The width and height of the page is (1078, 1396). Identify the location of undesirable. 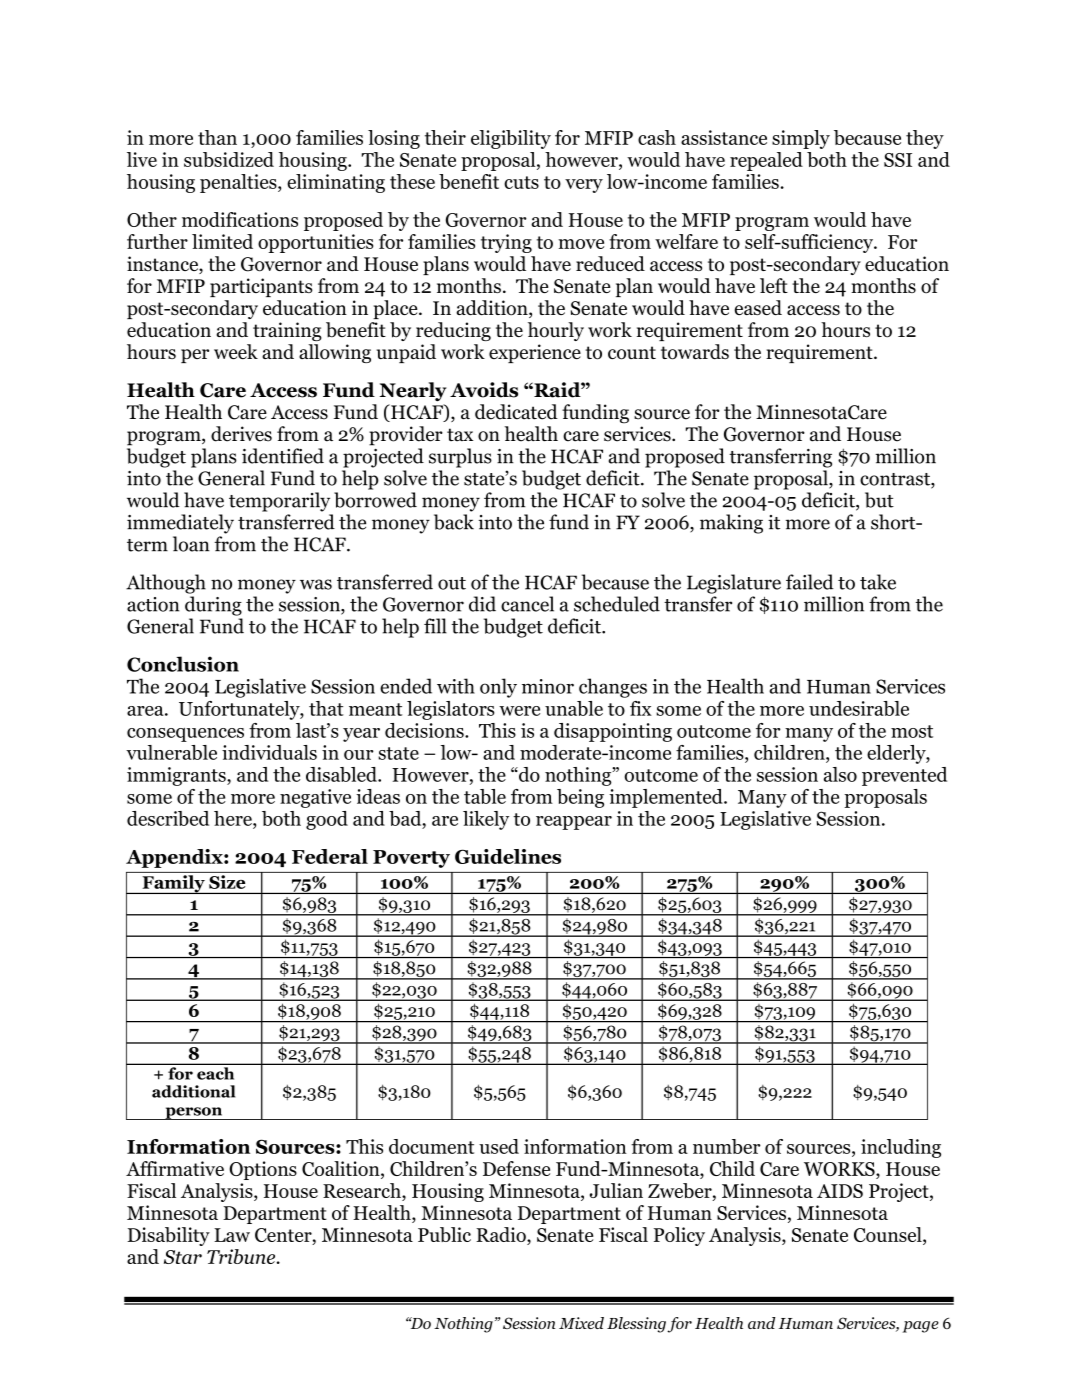
(859, 708).
